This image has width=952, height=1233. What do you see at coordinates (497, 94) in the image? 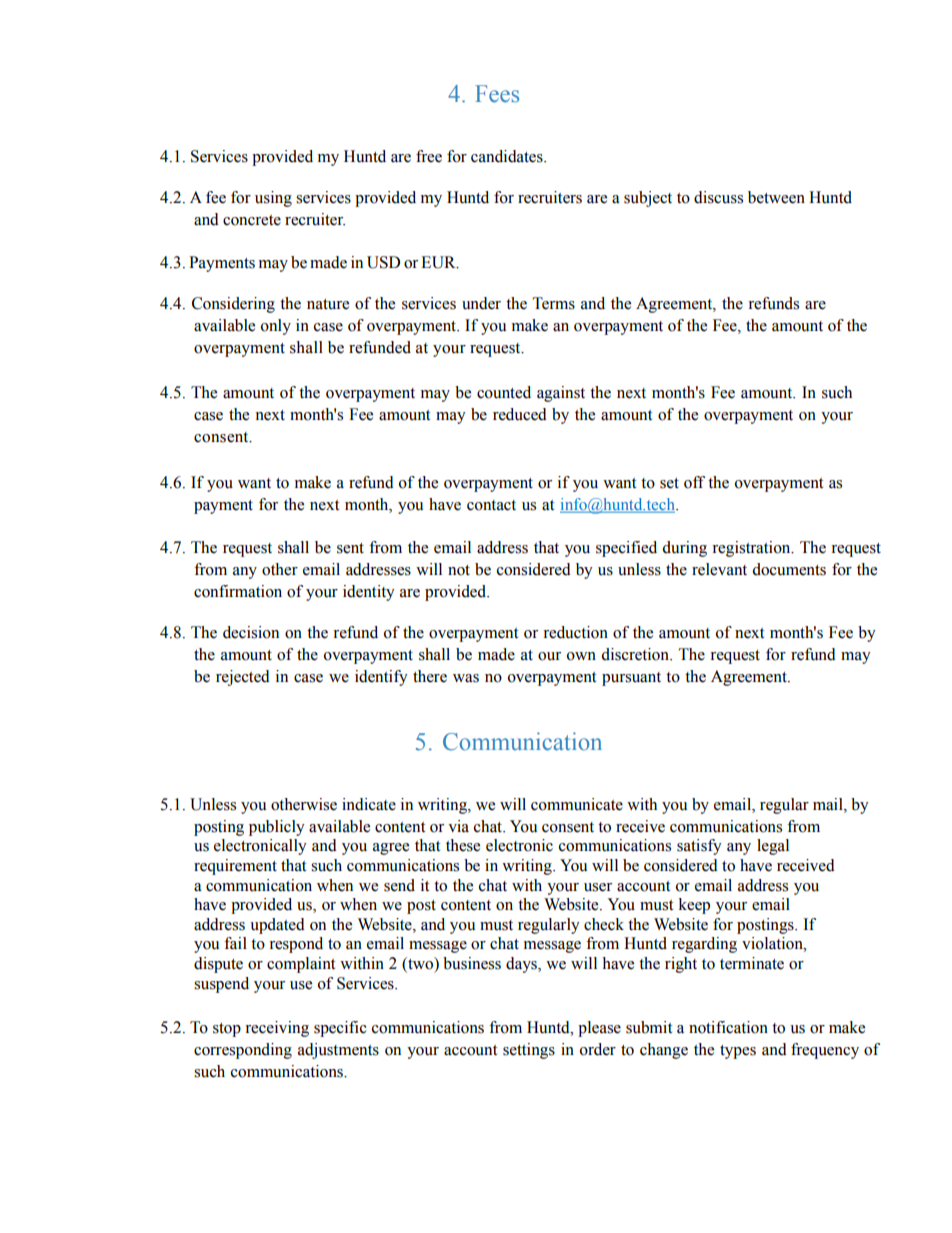
I see `Fees` at bounding box center [497, 94].
